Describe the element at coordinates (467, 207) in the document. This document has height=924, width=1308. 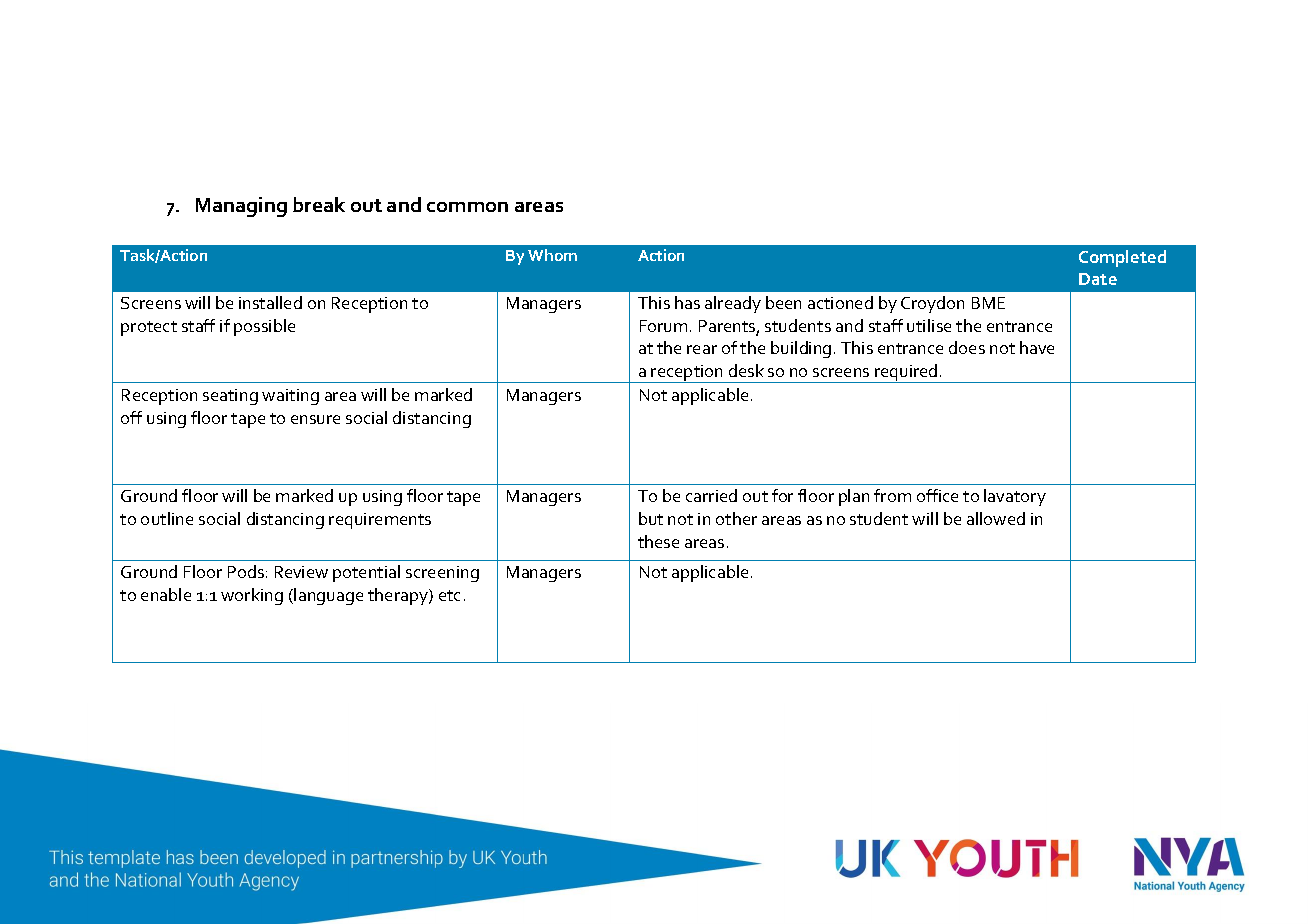
I see `common` at that location.
